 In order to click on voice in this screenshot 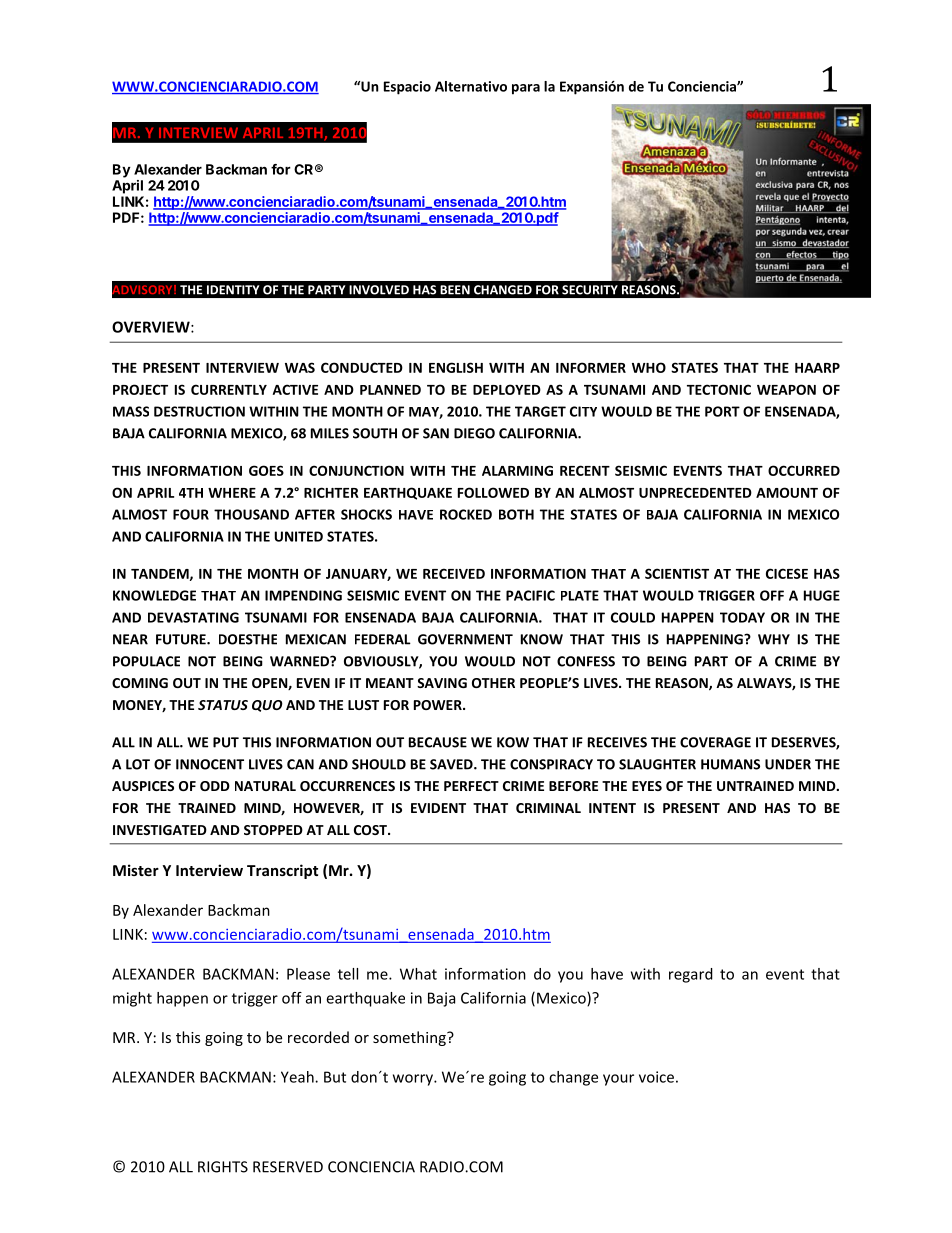, I will do `click(656, 1077)`.
